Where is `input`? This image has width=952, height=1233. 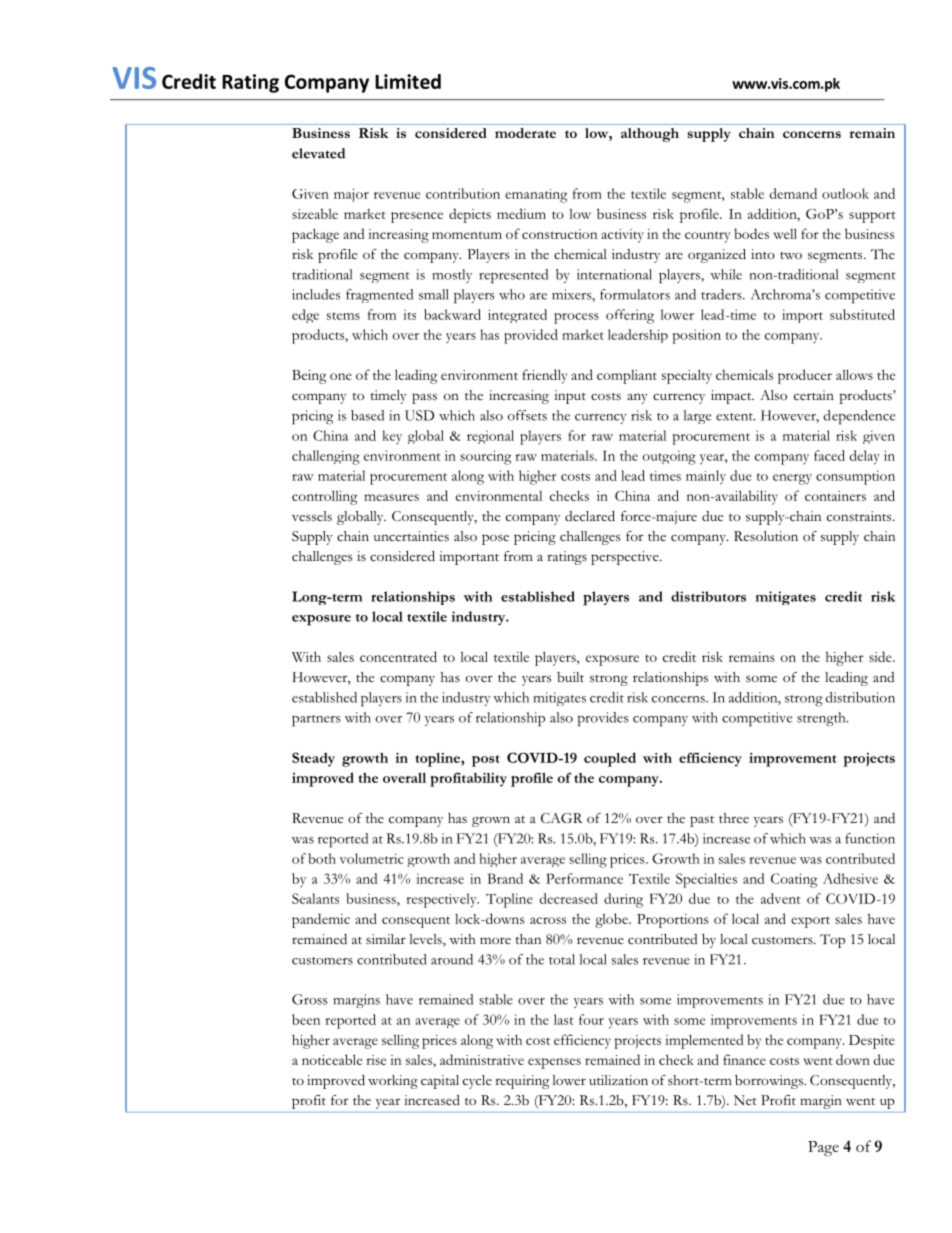
input is located at coordinates (570, 397).
